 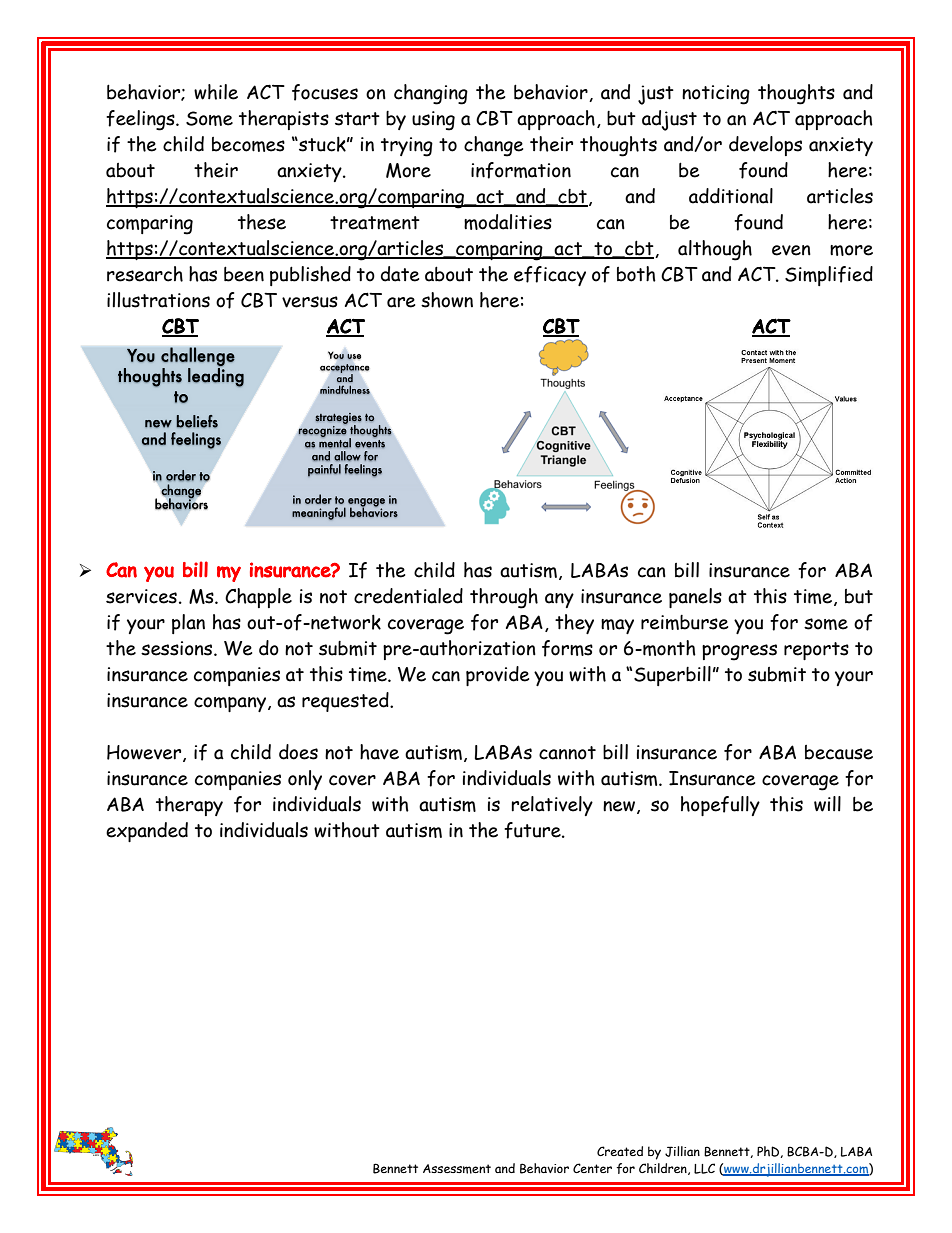 I want to click on develops, so click(x=765, y=146).
